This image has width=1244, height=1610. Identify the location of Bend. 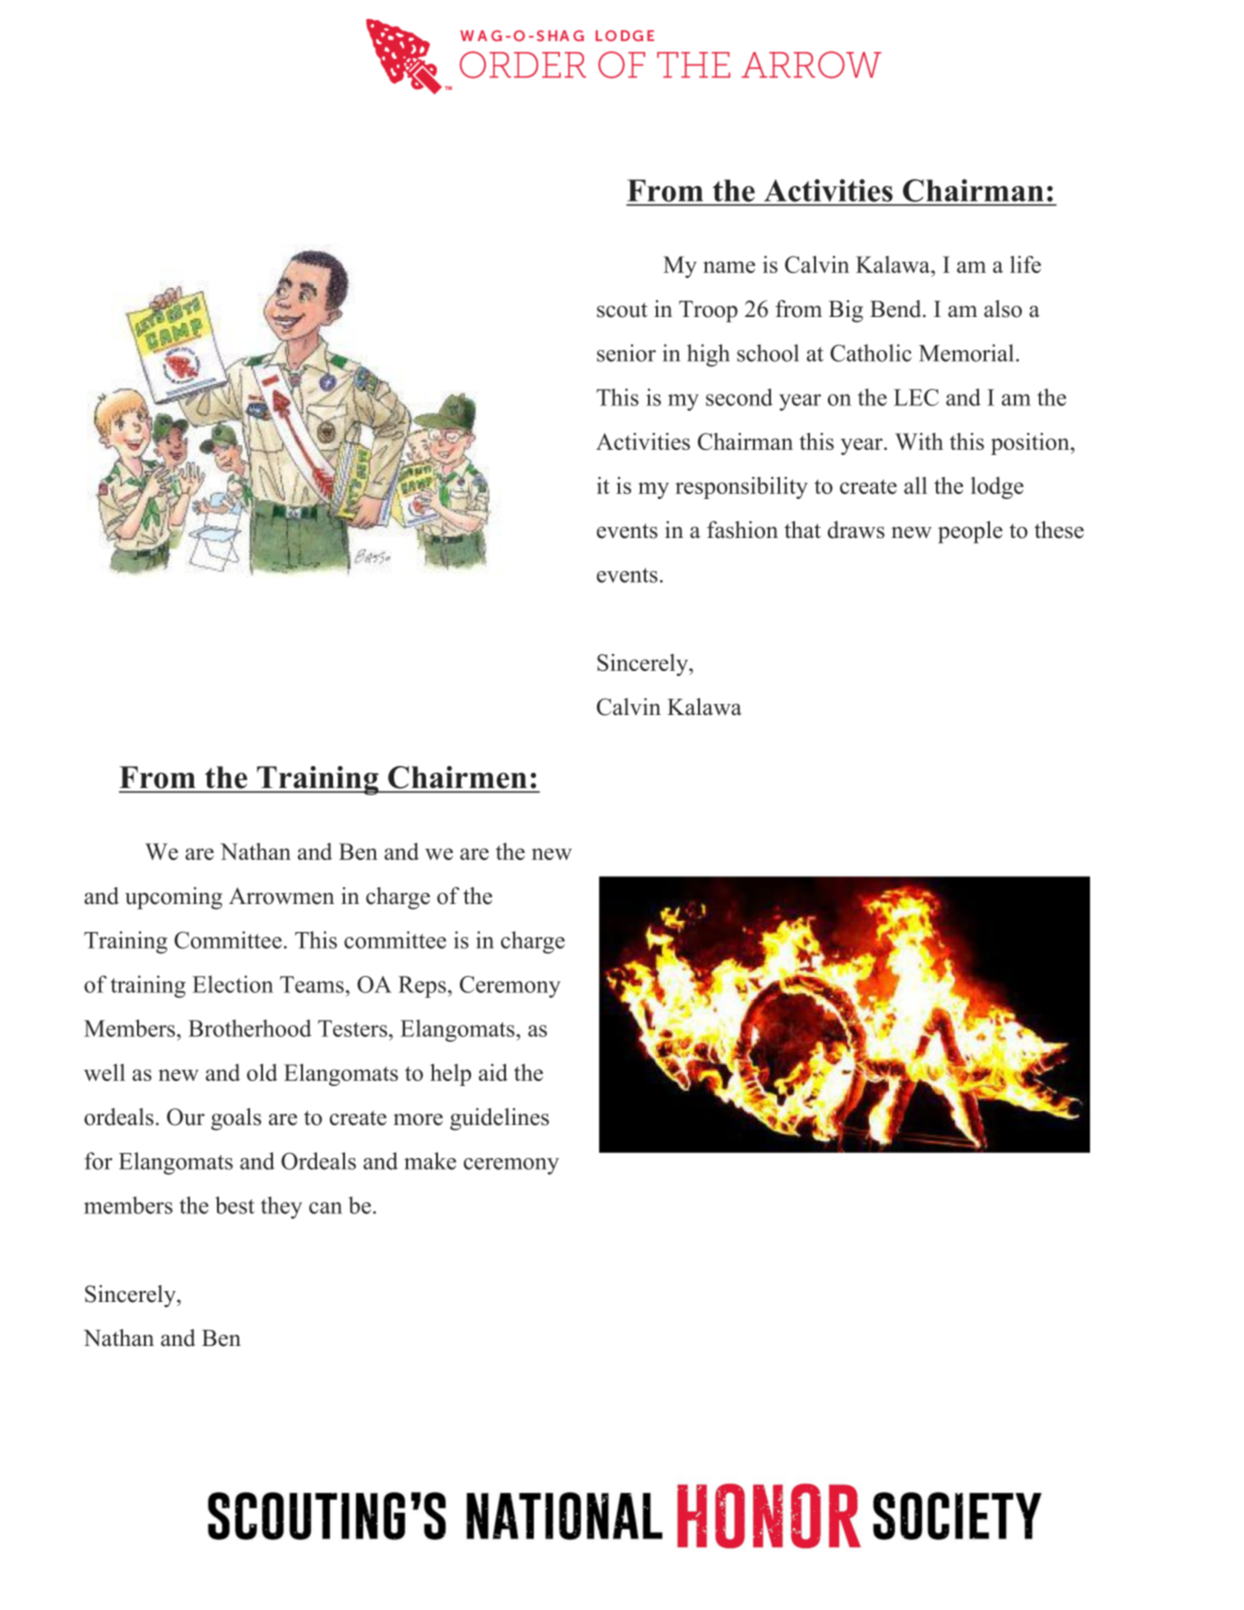
(897, 309).
